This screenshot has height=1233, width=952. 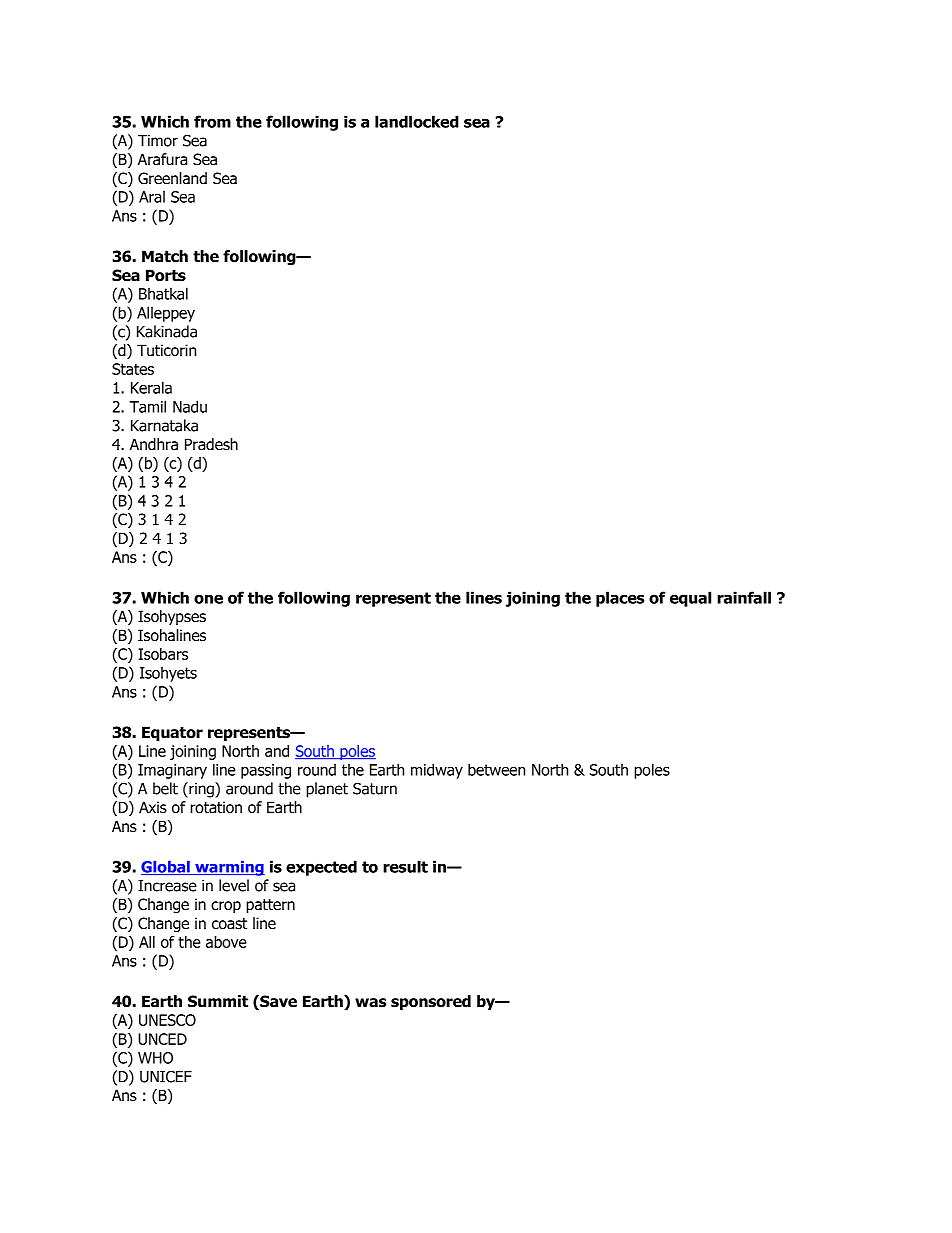 I want to click on Greenland, so click(x=172, y=178).
